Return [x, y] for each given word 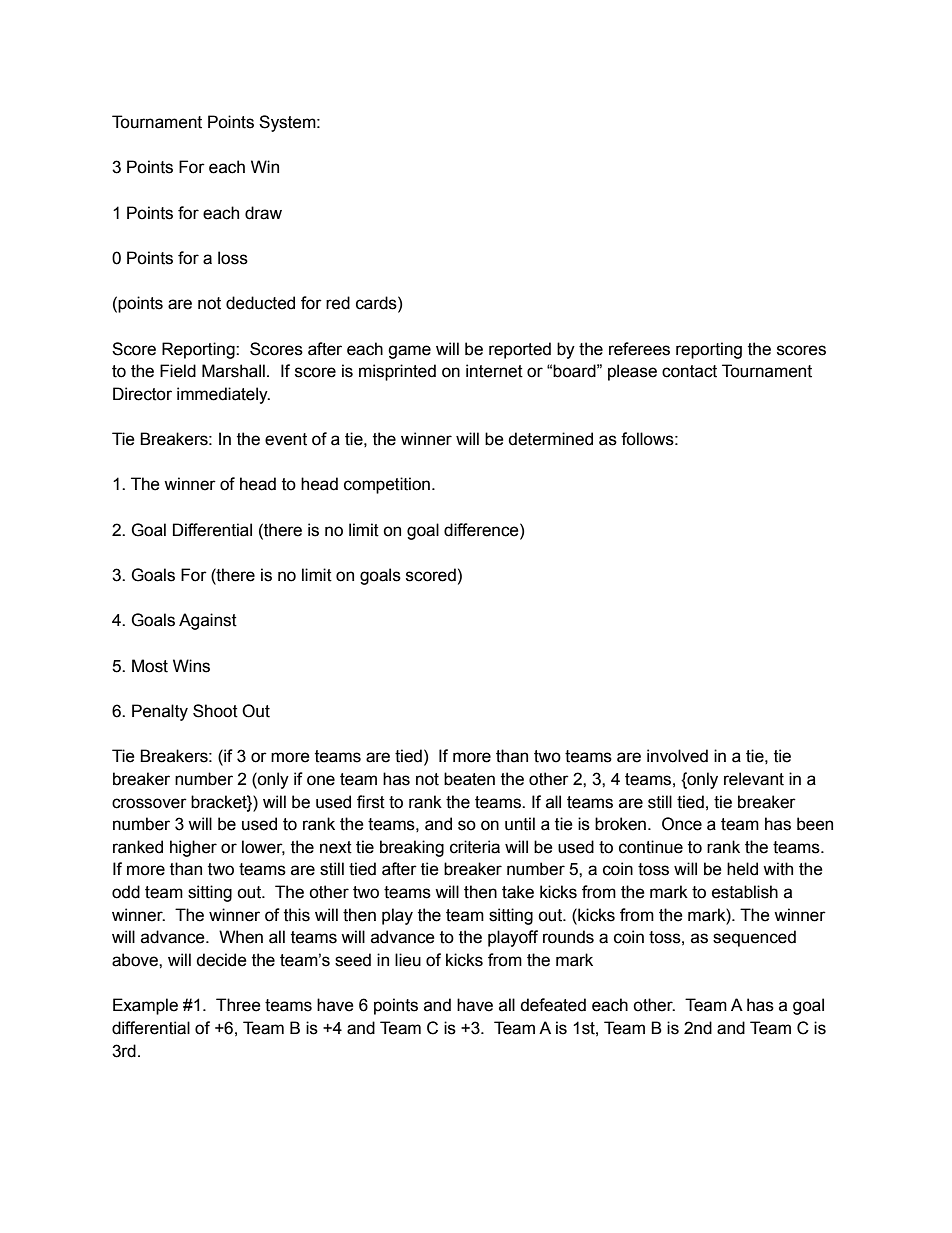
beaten [469, 779]
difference [482, 530]
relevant [754, 779]
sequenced [754, 938]
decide [221, 960]
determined [550, 439]
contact [689, 371]
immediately [223, 395]
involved [677, 756]
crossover [149, 803]
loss [233, 258]
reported [520, 350]
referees [639, 349]
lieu [408, 960]
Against [208, 621]
